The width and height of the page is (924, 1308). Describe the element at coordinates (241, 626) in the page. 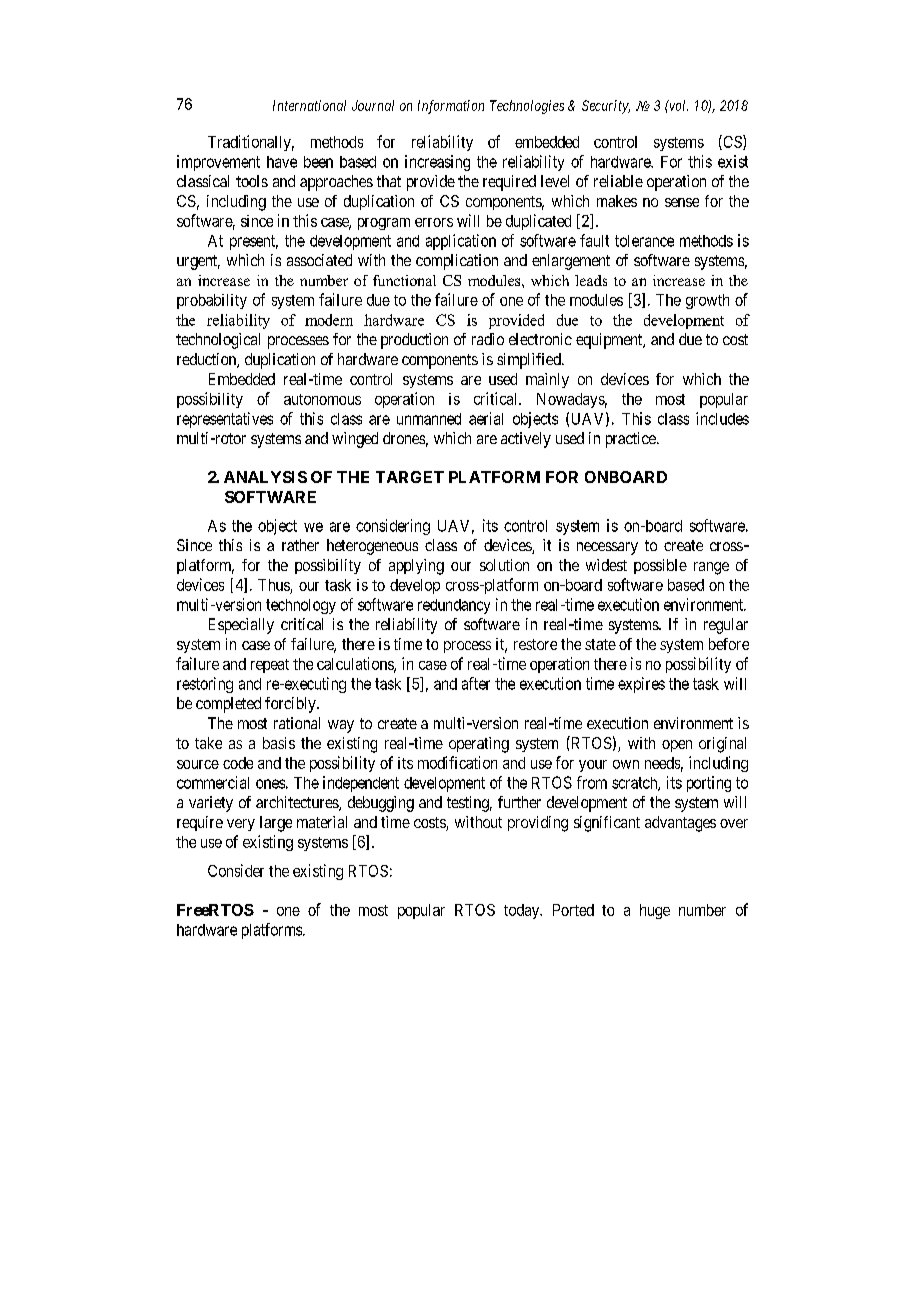

I see `Especially` at that location.
